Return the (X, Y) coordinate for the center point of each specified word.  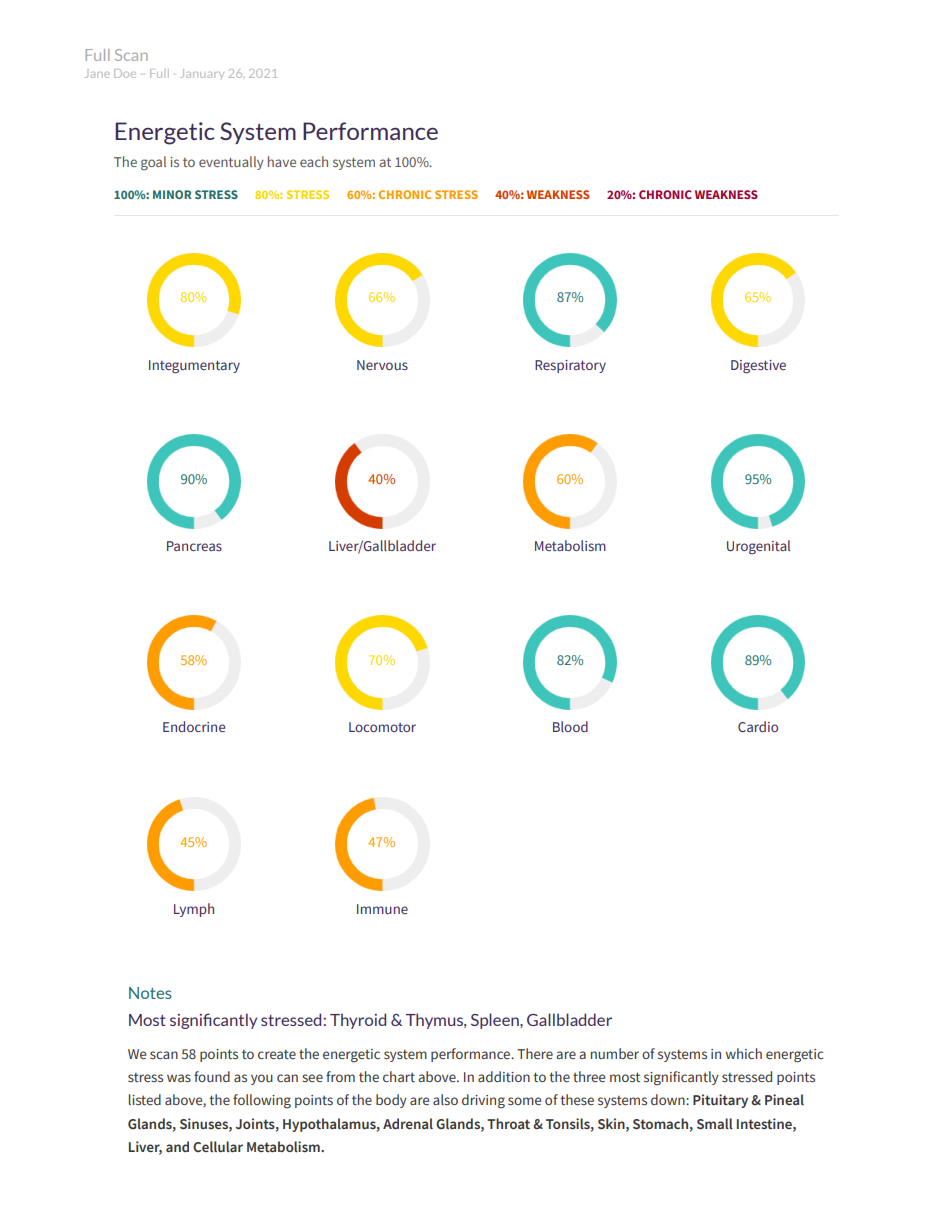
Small (715, 1123)
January (202, 74)
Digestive (758, 367)
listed (145, 1100)
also (445, 1099)
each (314, 161)
